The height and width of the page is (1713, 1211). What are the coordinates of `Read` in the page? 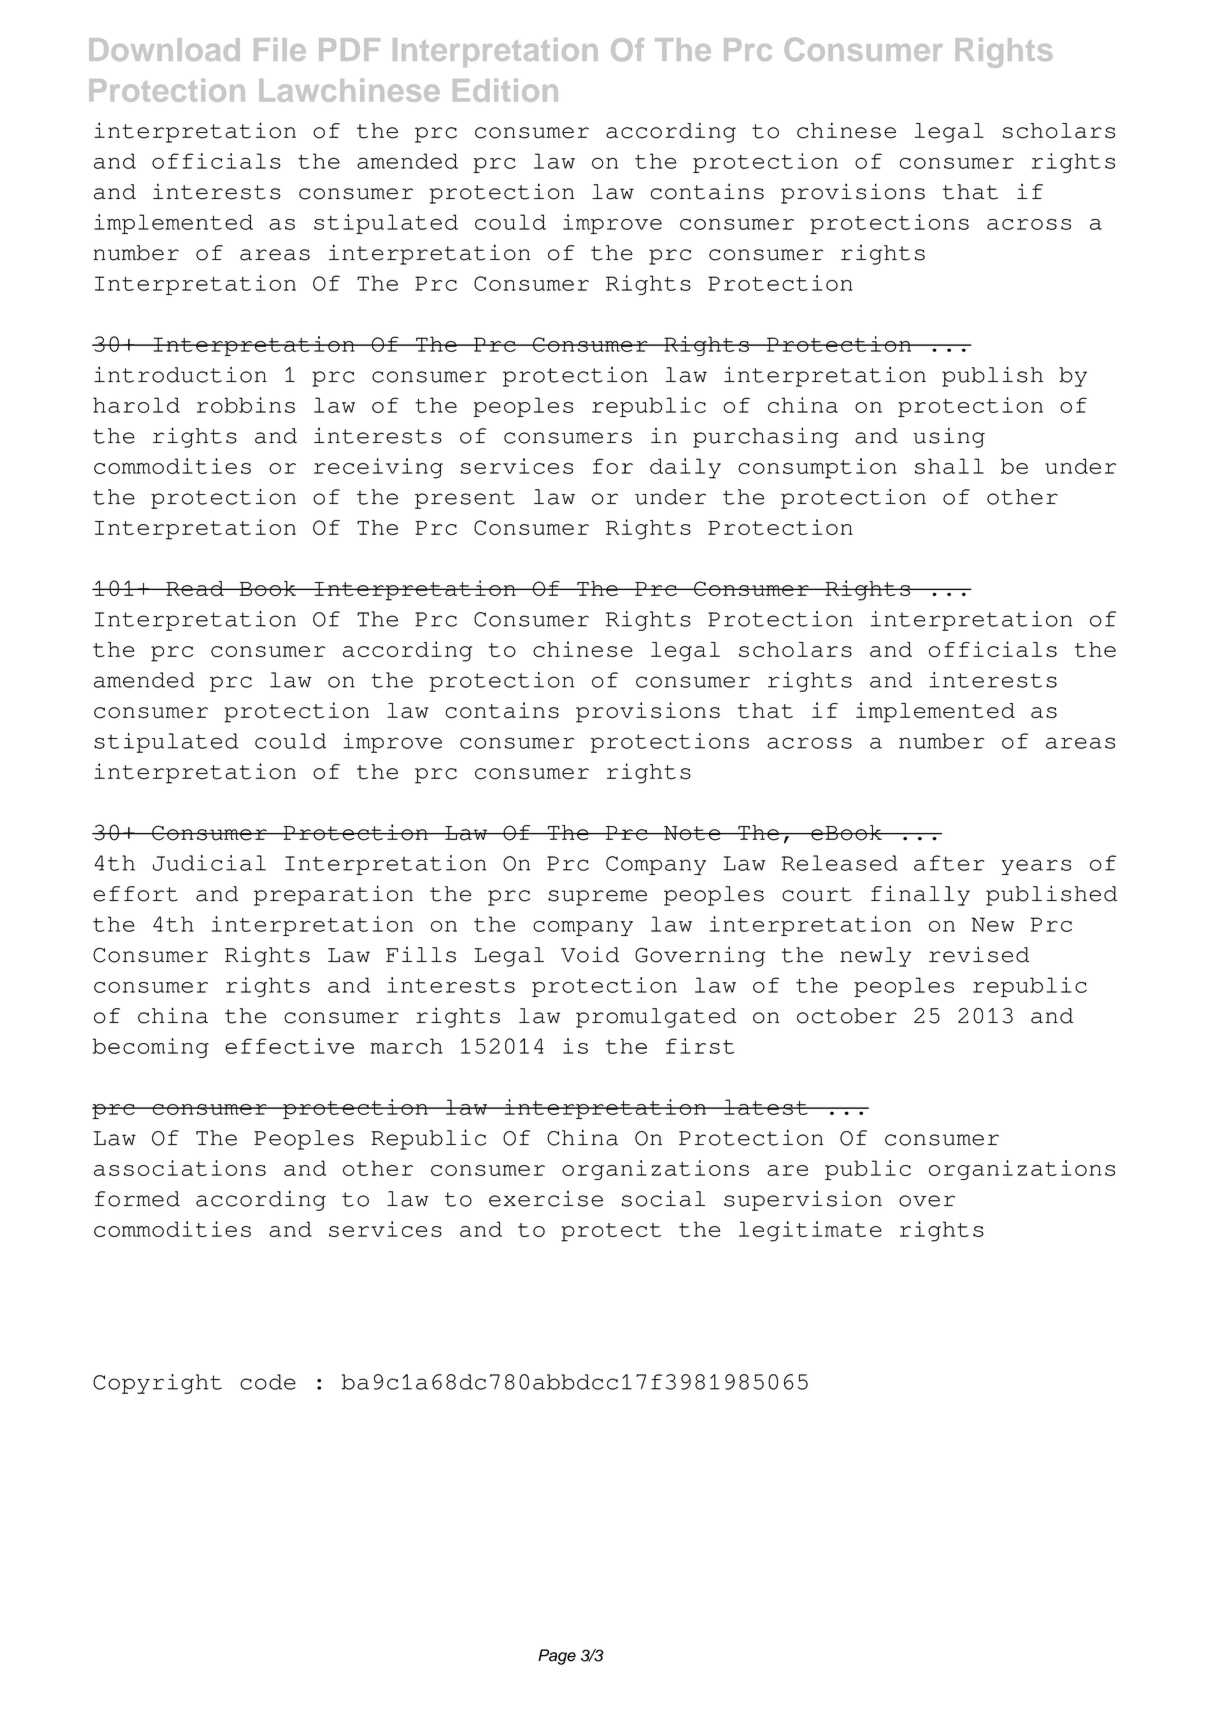 It's located at (195, 588).
